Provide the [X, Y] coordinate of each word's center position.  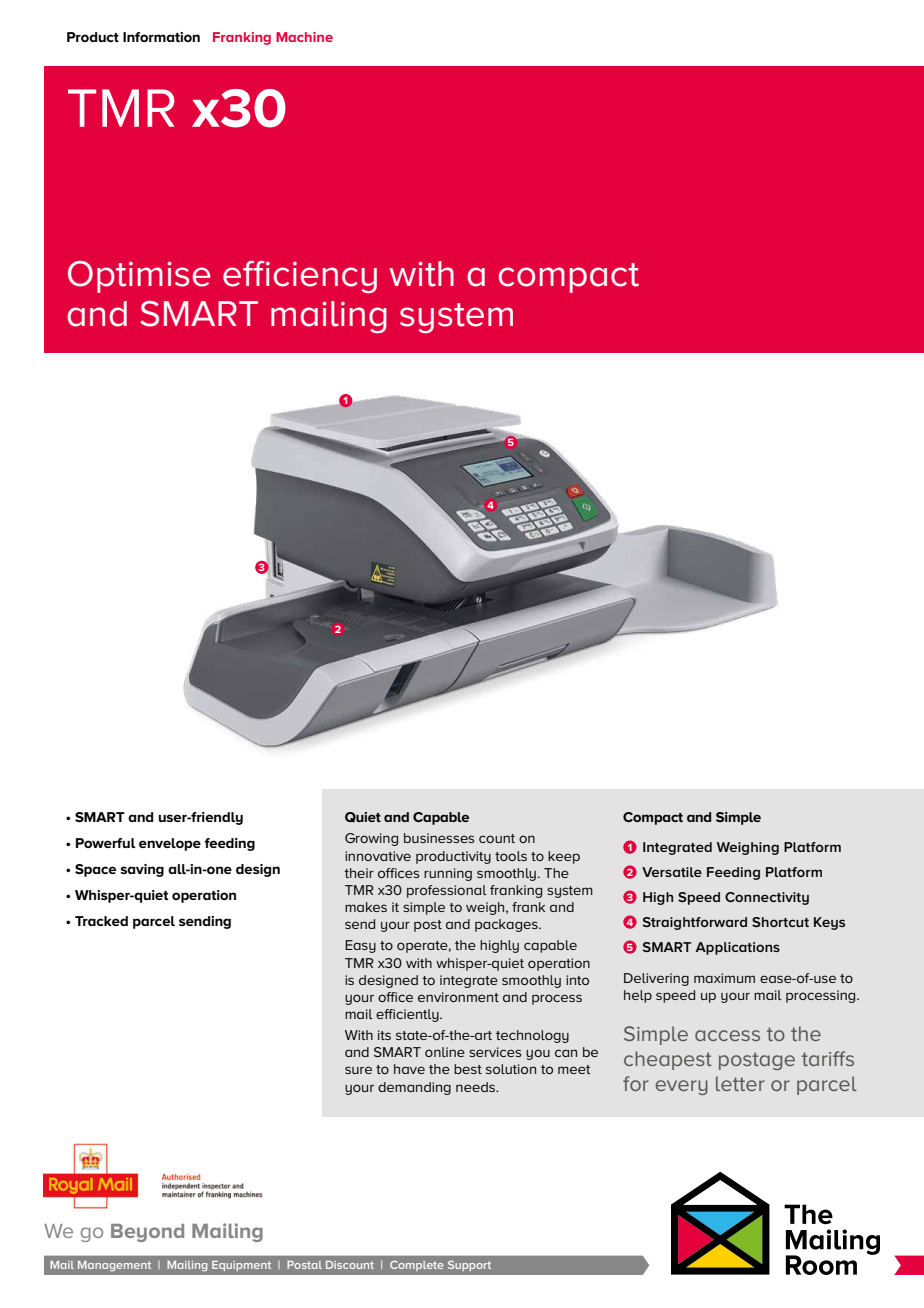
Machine [304, 37]
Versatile [672, 872]
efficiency [300, 277]
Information [161, 37]
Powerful [105, 843]
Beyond [147, 1233]
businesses [439, 838]
